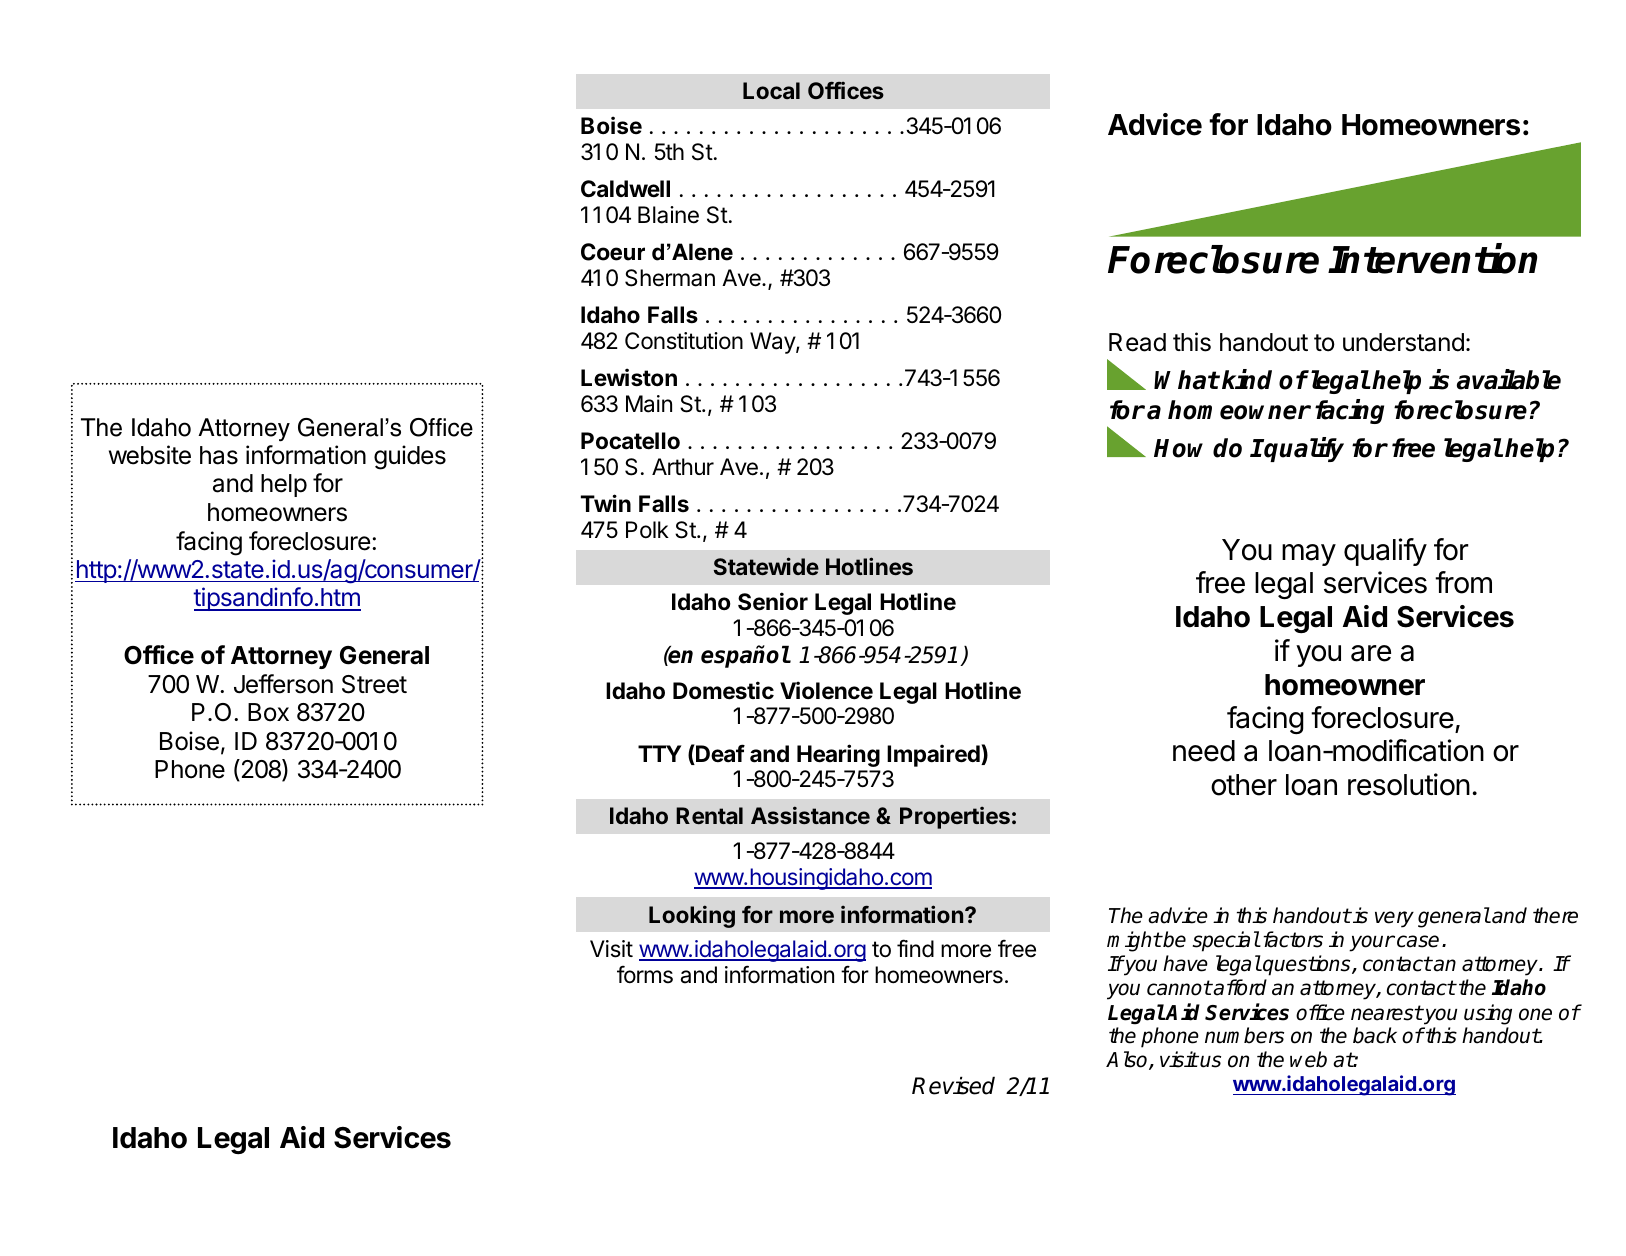  I want to click on Local, so click(771, 90).
